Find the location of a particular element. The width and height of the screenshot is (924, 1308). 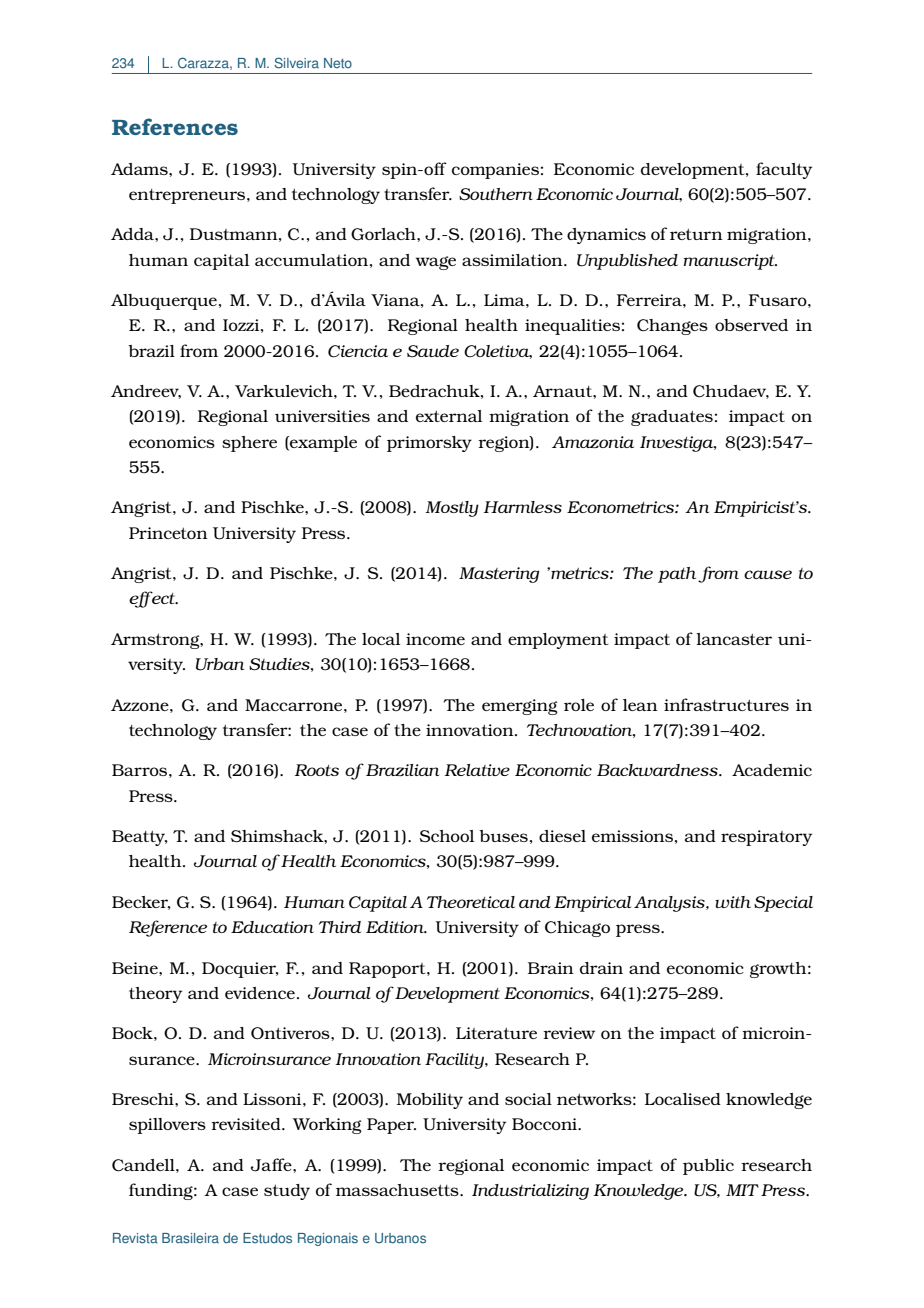

MIT is located at coordinates (742, 1190).
